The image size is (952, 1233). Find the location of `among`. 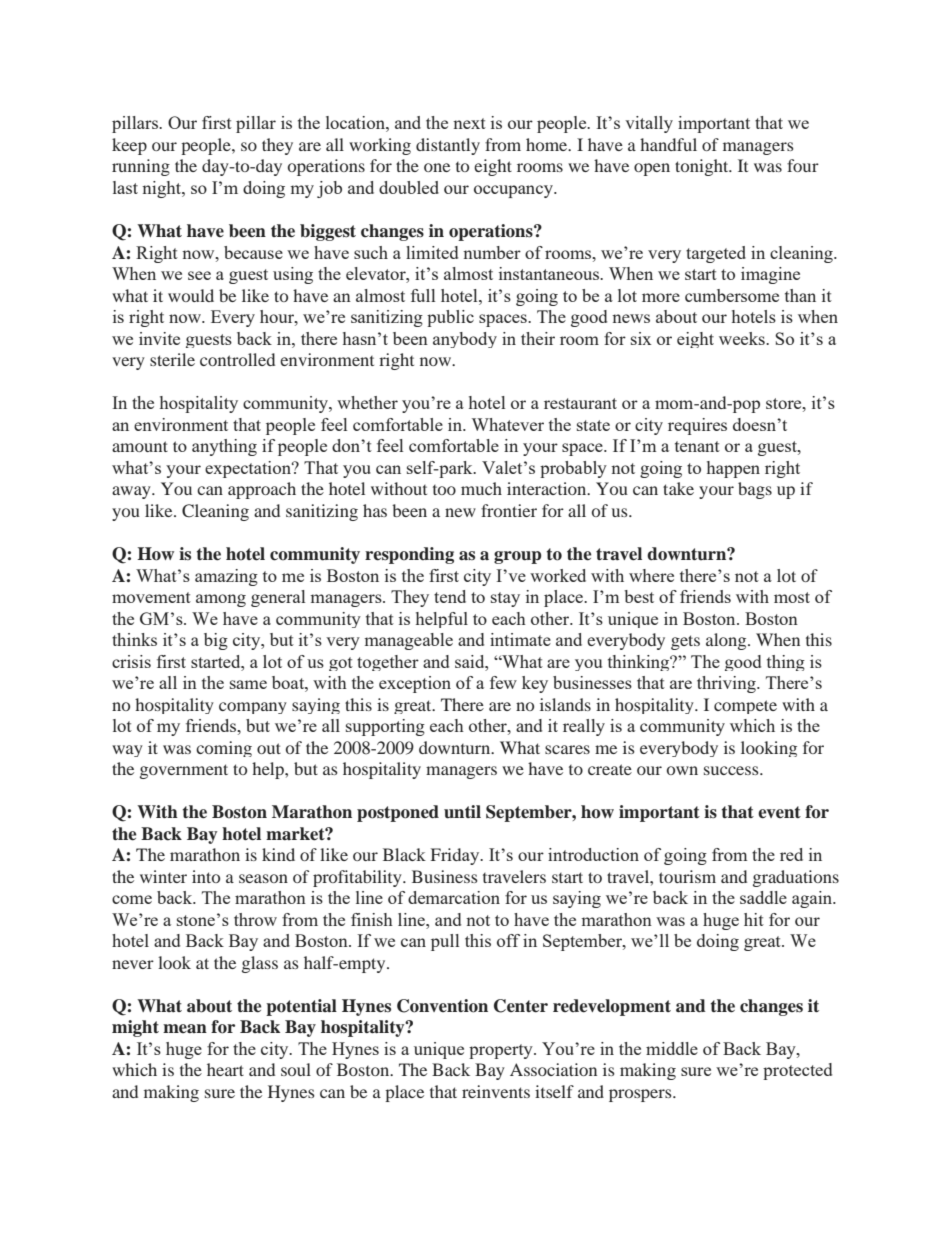

among is located at coordinates (221, 600).
